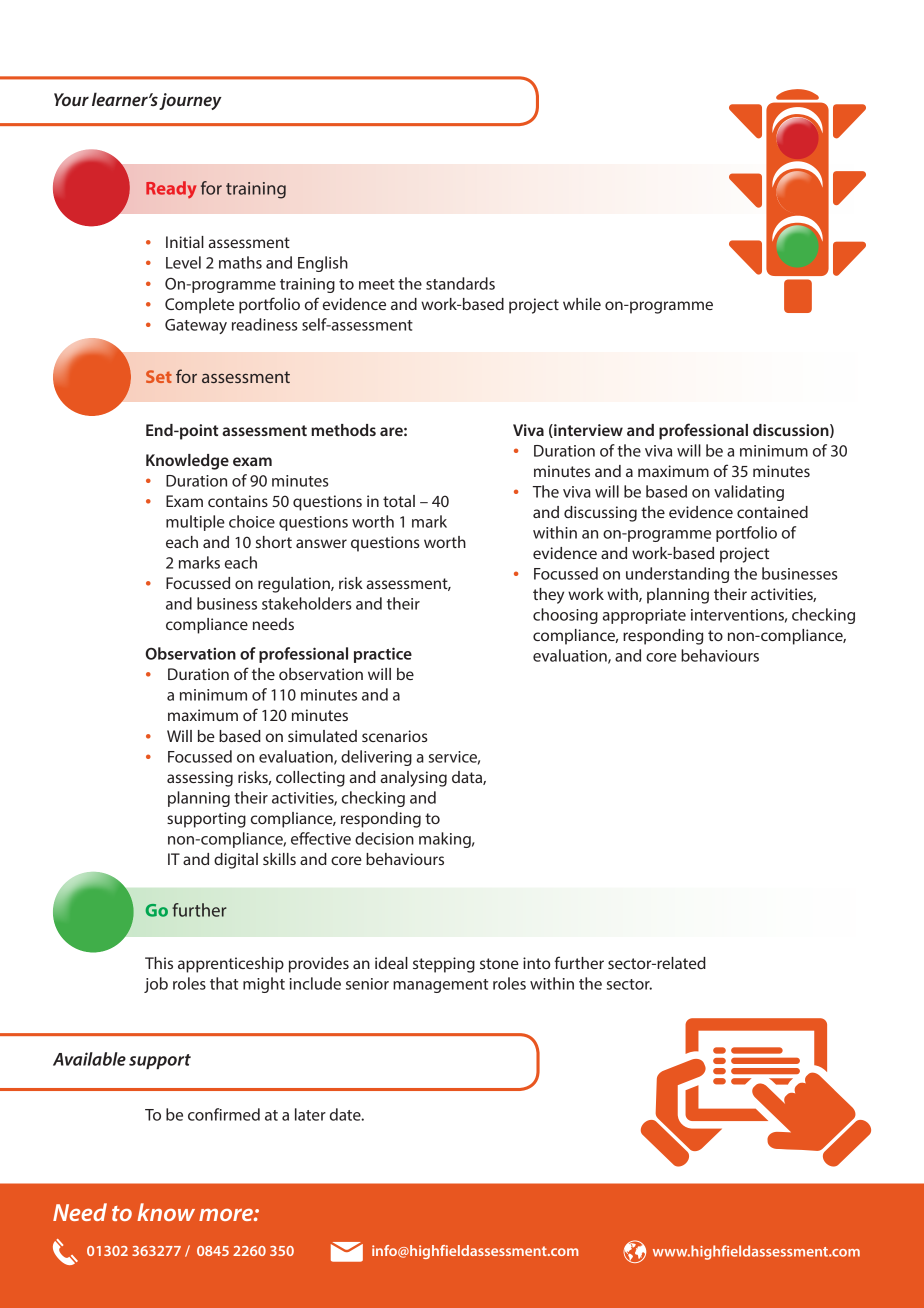  What do you see at coordinates (89, 1059) in the screenshot?
I see `Available` at bounding box center [89, 1059].
